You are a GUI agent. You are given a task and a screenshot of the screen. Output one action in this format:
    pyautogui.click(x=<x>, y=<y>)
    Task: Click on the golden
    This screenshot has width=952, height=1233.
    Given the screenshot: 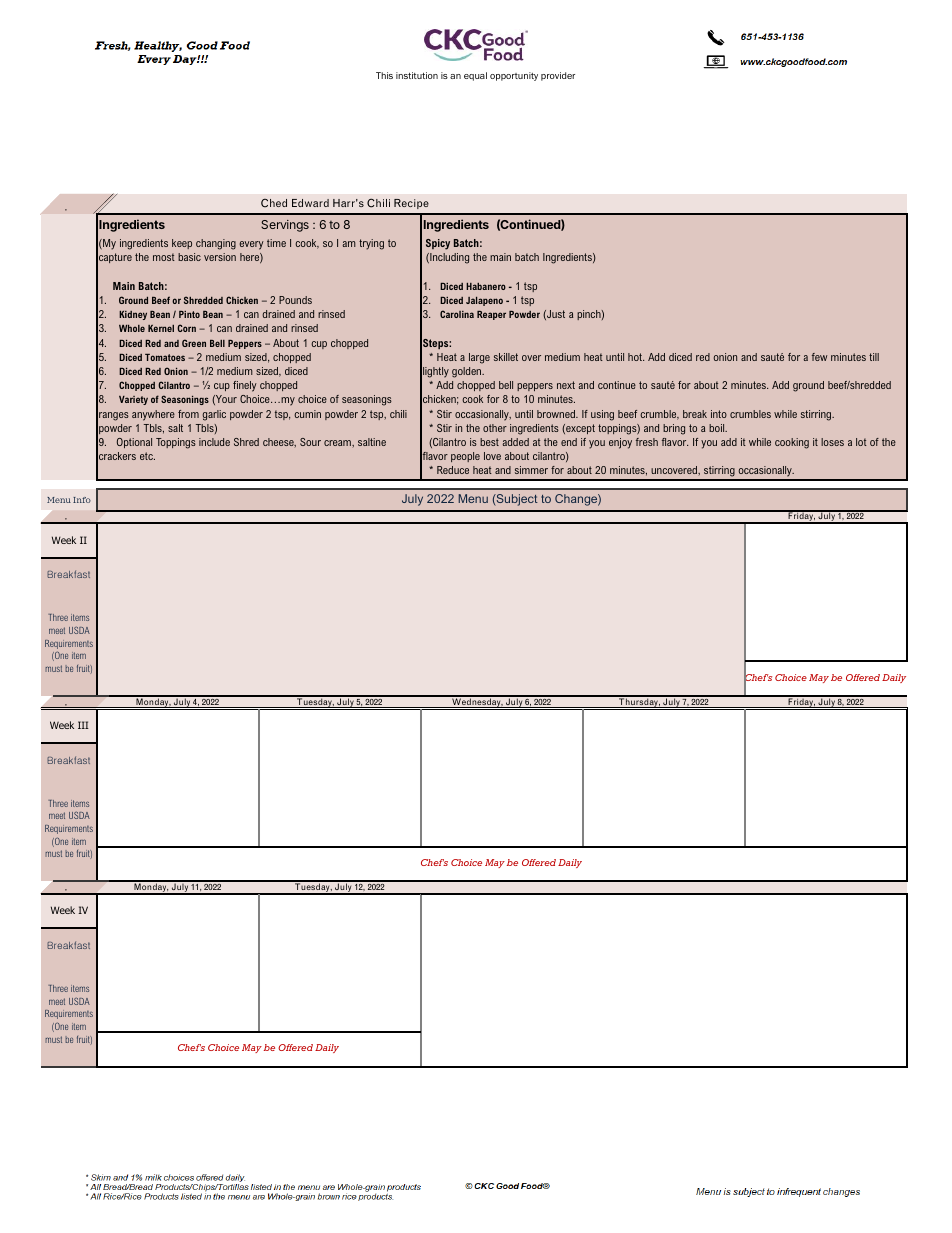 What is the action you would take?
    pyautogui.click(x=468, y=372)
